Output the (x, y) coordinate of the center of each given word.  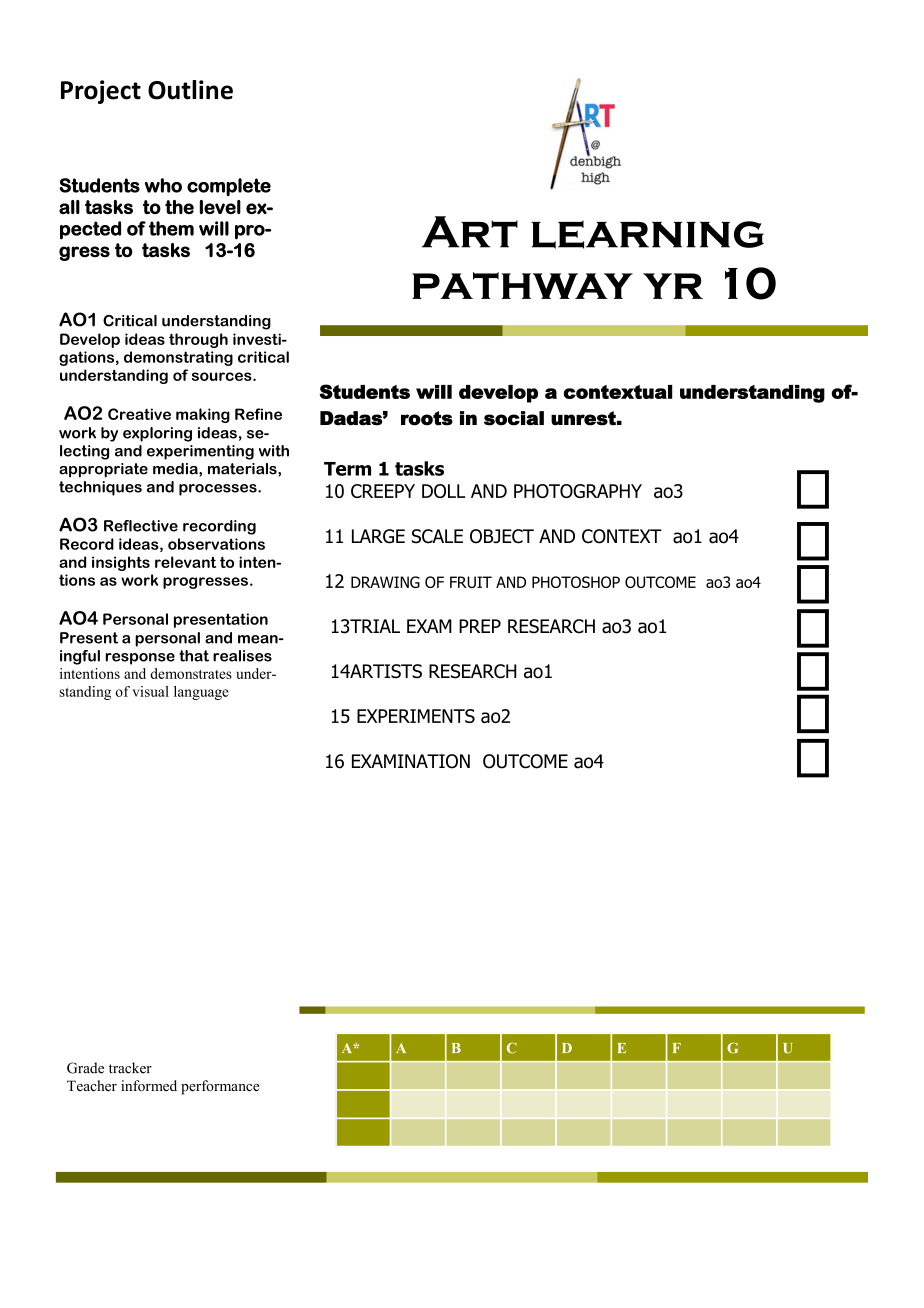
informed (149, 1085)
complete (229, 187)
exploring (157, 434)
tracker (130, 1068)
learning (647, 234)
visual (150, 691)
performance (220, 1087)
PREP (480, 626)
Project (101, 92)
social (514, 418)
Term (347, 469)
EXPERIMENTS (416, 716)
